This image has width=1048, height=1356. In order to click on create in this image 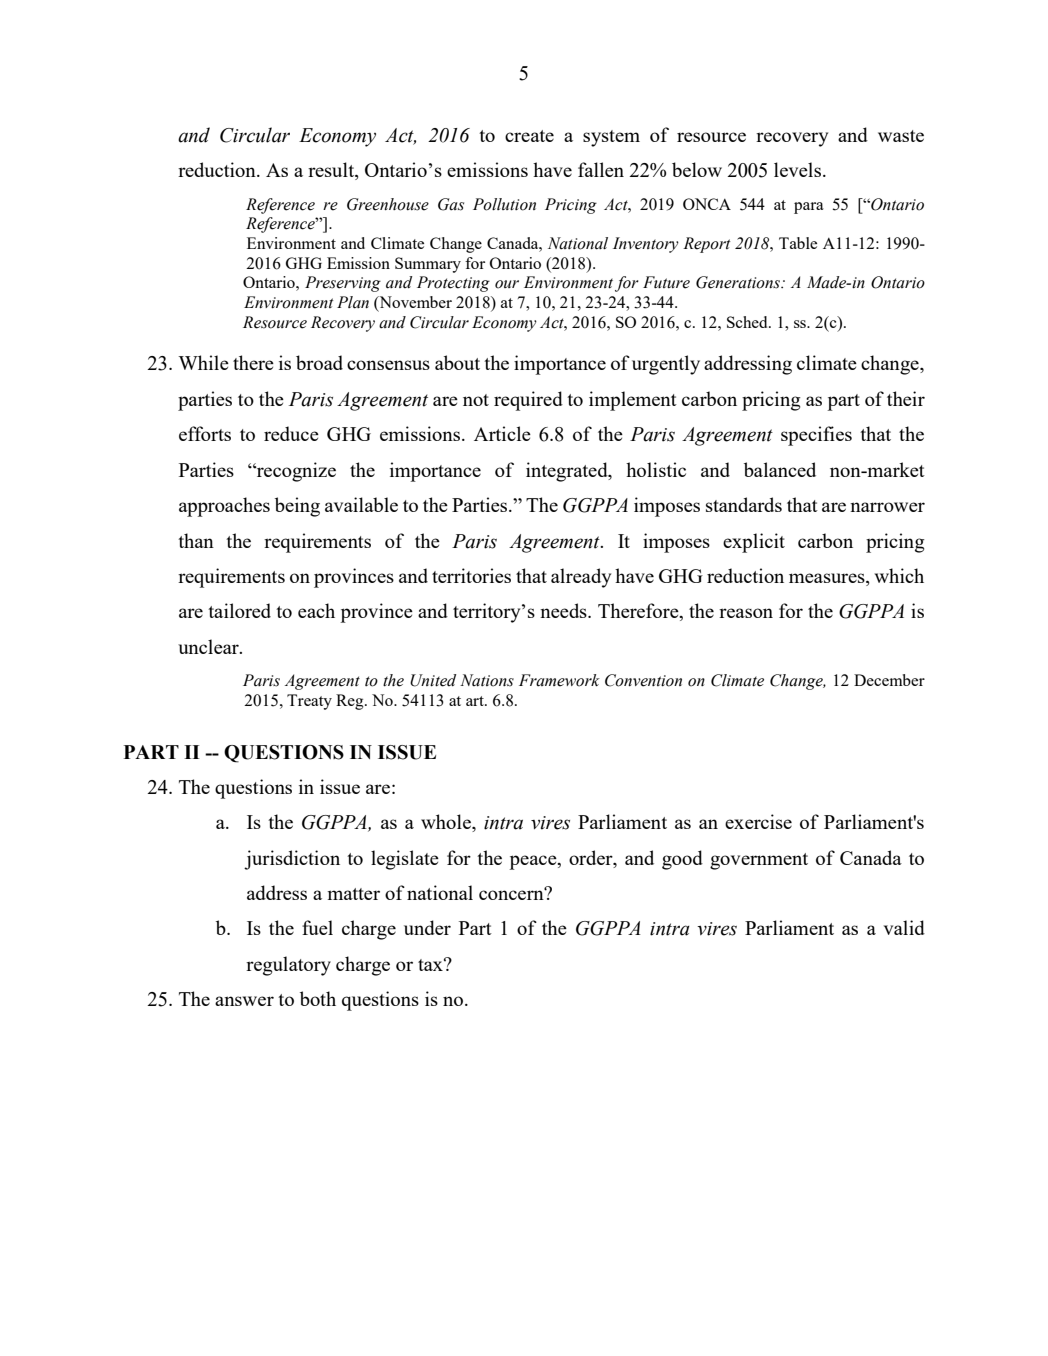, I will do `click(529, 136)`.
